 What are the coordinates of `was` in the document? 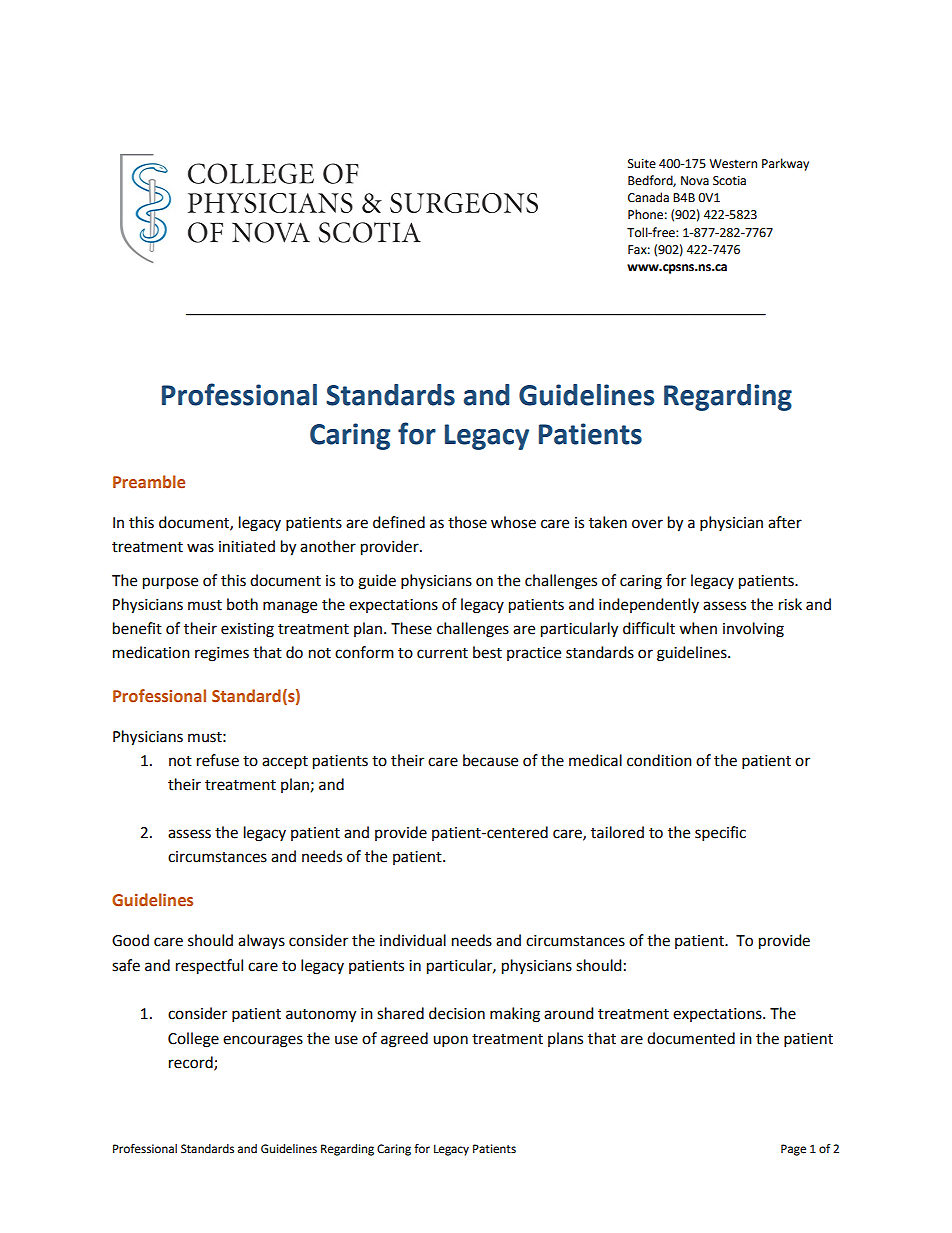 It's located at (200, 548).
